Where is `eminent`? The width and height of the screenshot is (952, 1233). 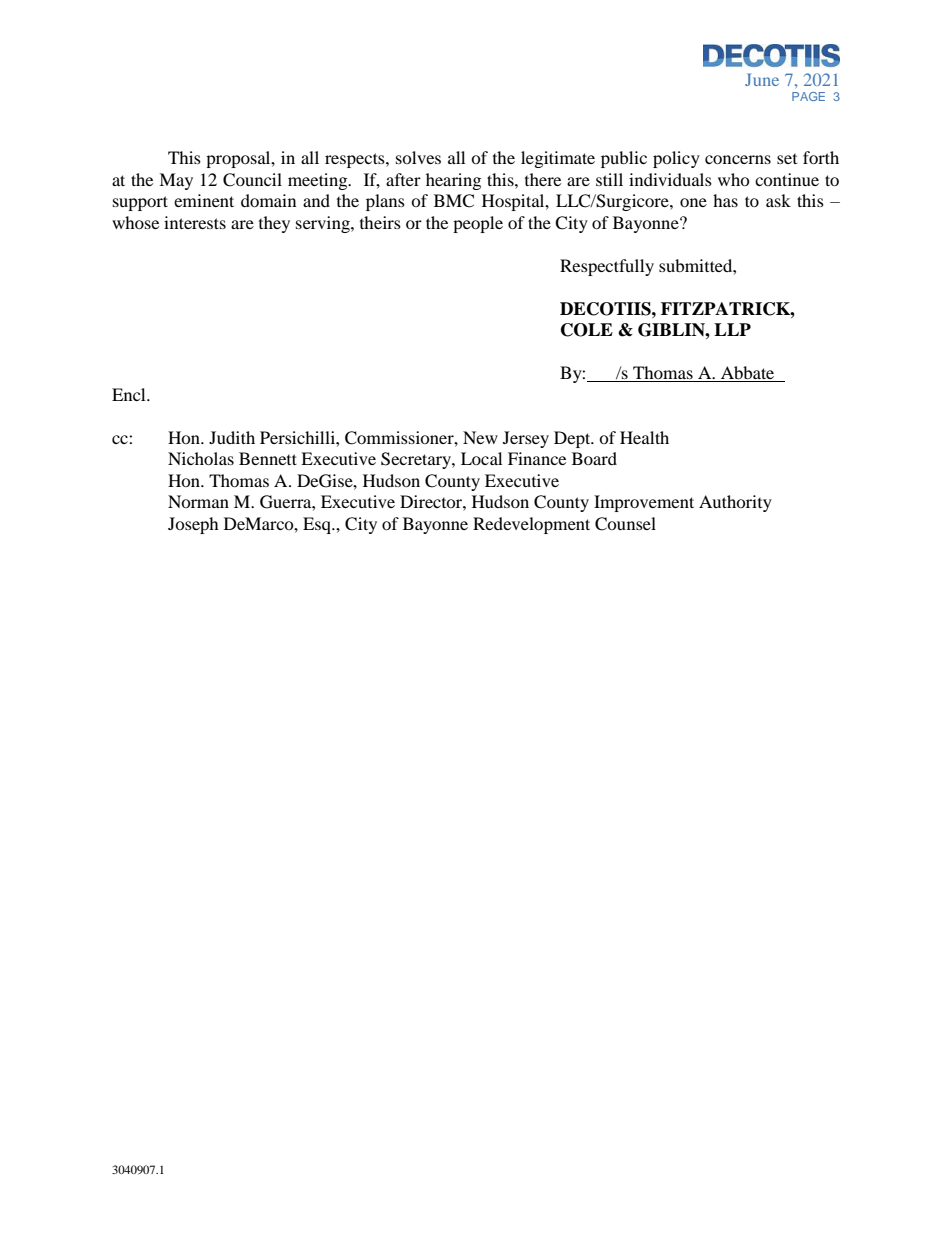 eminent is located at coordinates (204, 200).
